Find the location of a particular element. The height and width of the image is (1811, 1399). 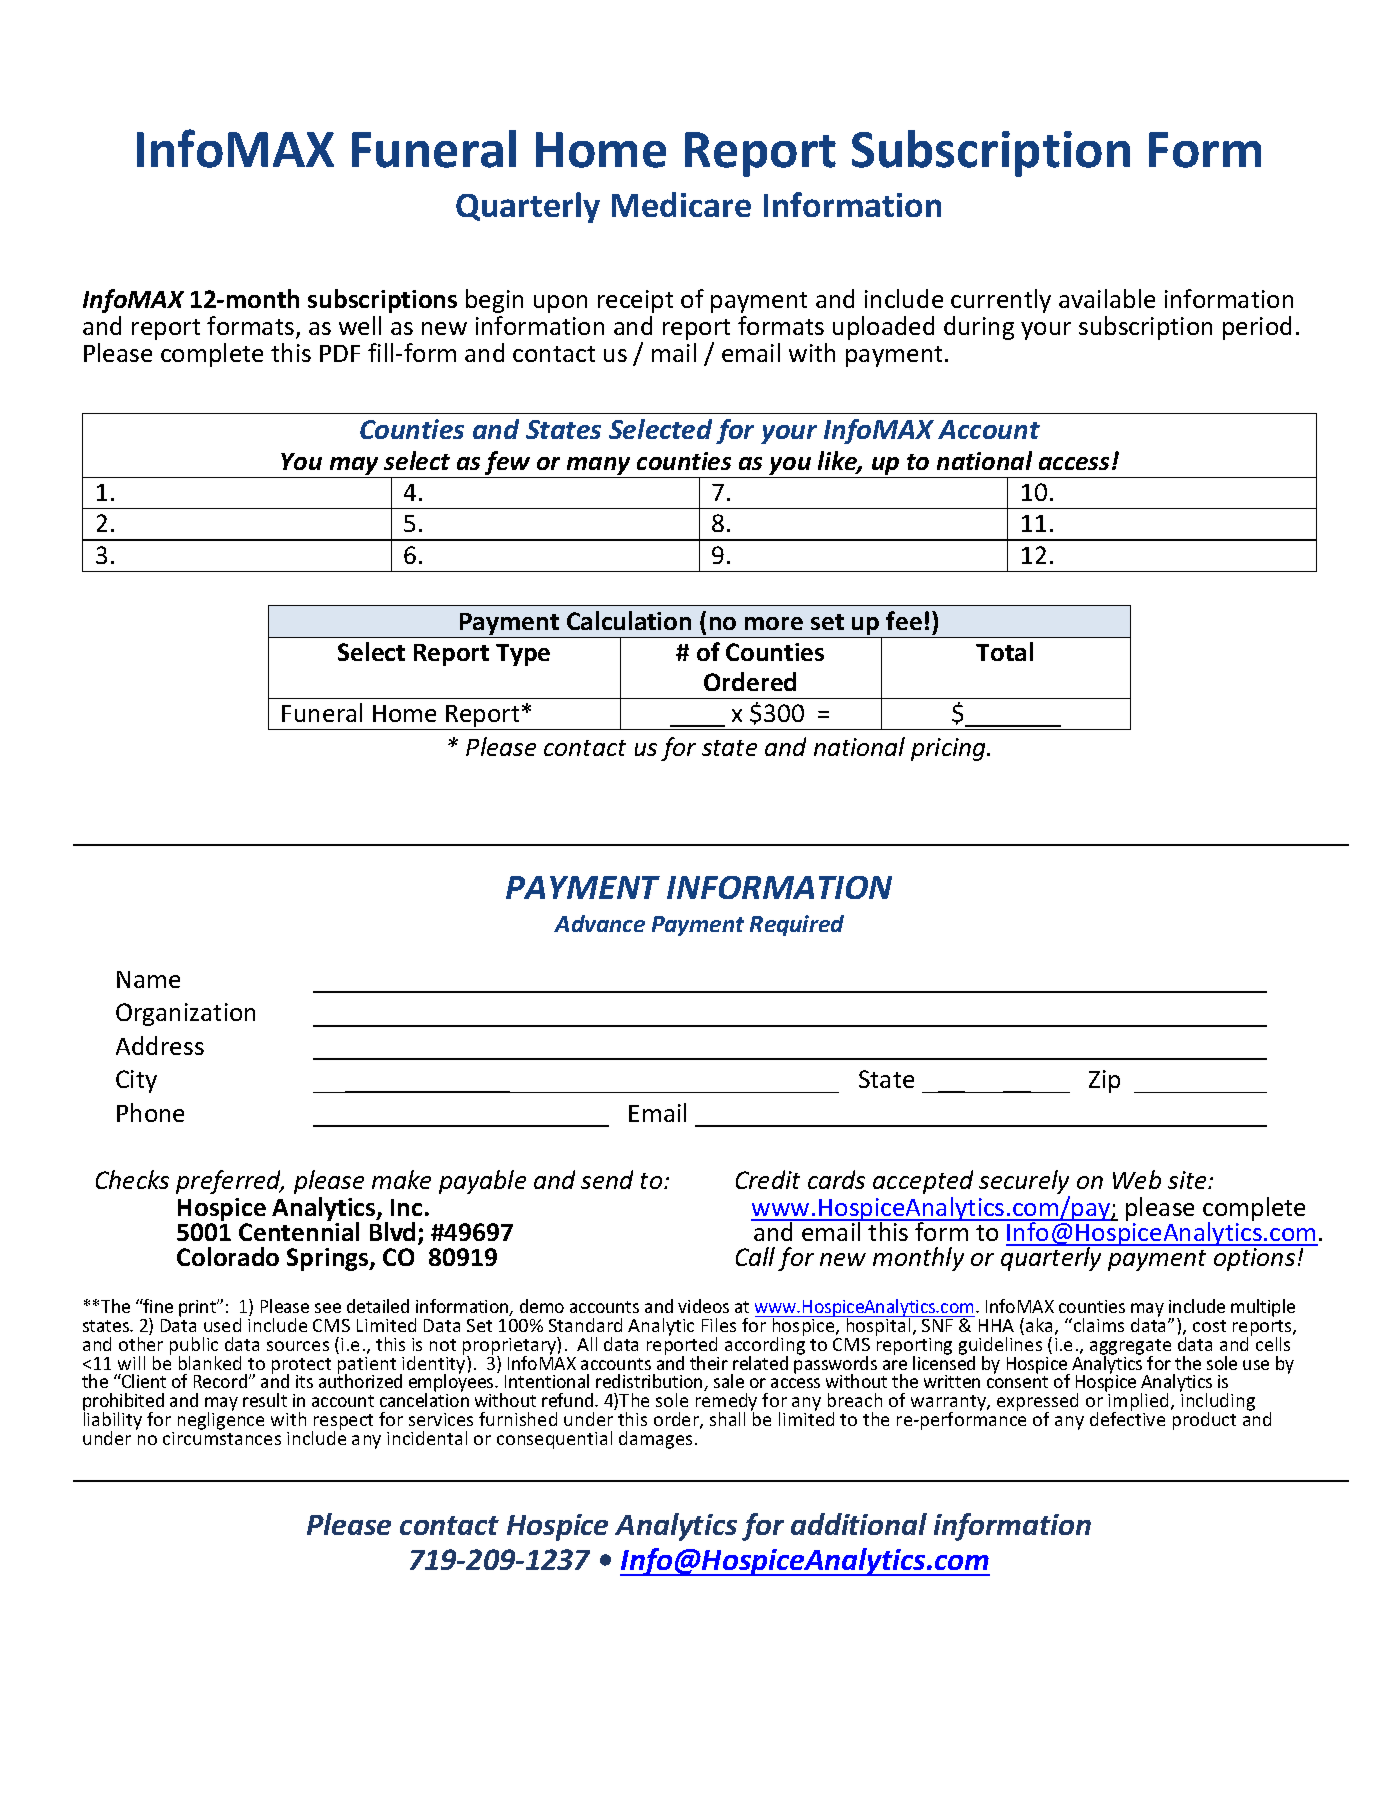

Advance is located at coordinates (599, 923).
